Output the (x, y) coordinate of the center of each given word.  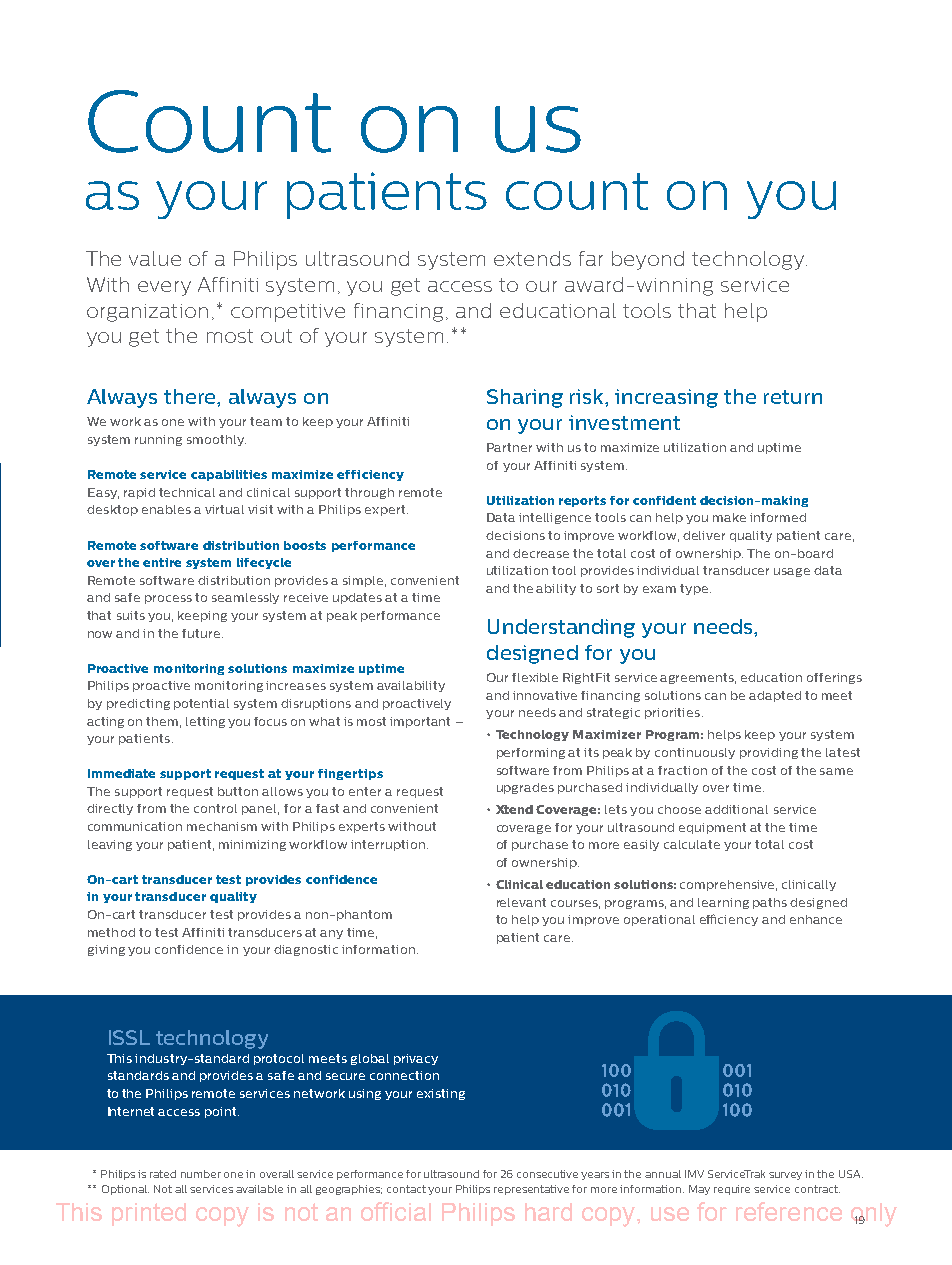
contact (406, 1189)
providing (769, 753)
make (729, 517)
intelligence (555, 518)
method (111, 932)
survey (785, 1176)
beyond (648, 260)
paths (770, 903)
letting (205, 722)
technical (187, 492)
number (201, 1174)
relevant (521, 902)
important (420, 722)
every (164, 288)
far (591, 258)
